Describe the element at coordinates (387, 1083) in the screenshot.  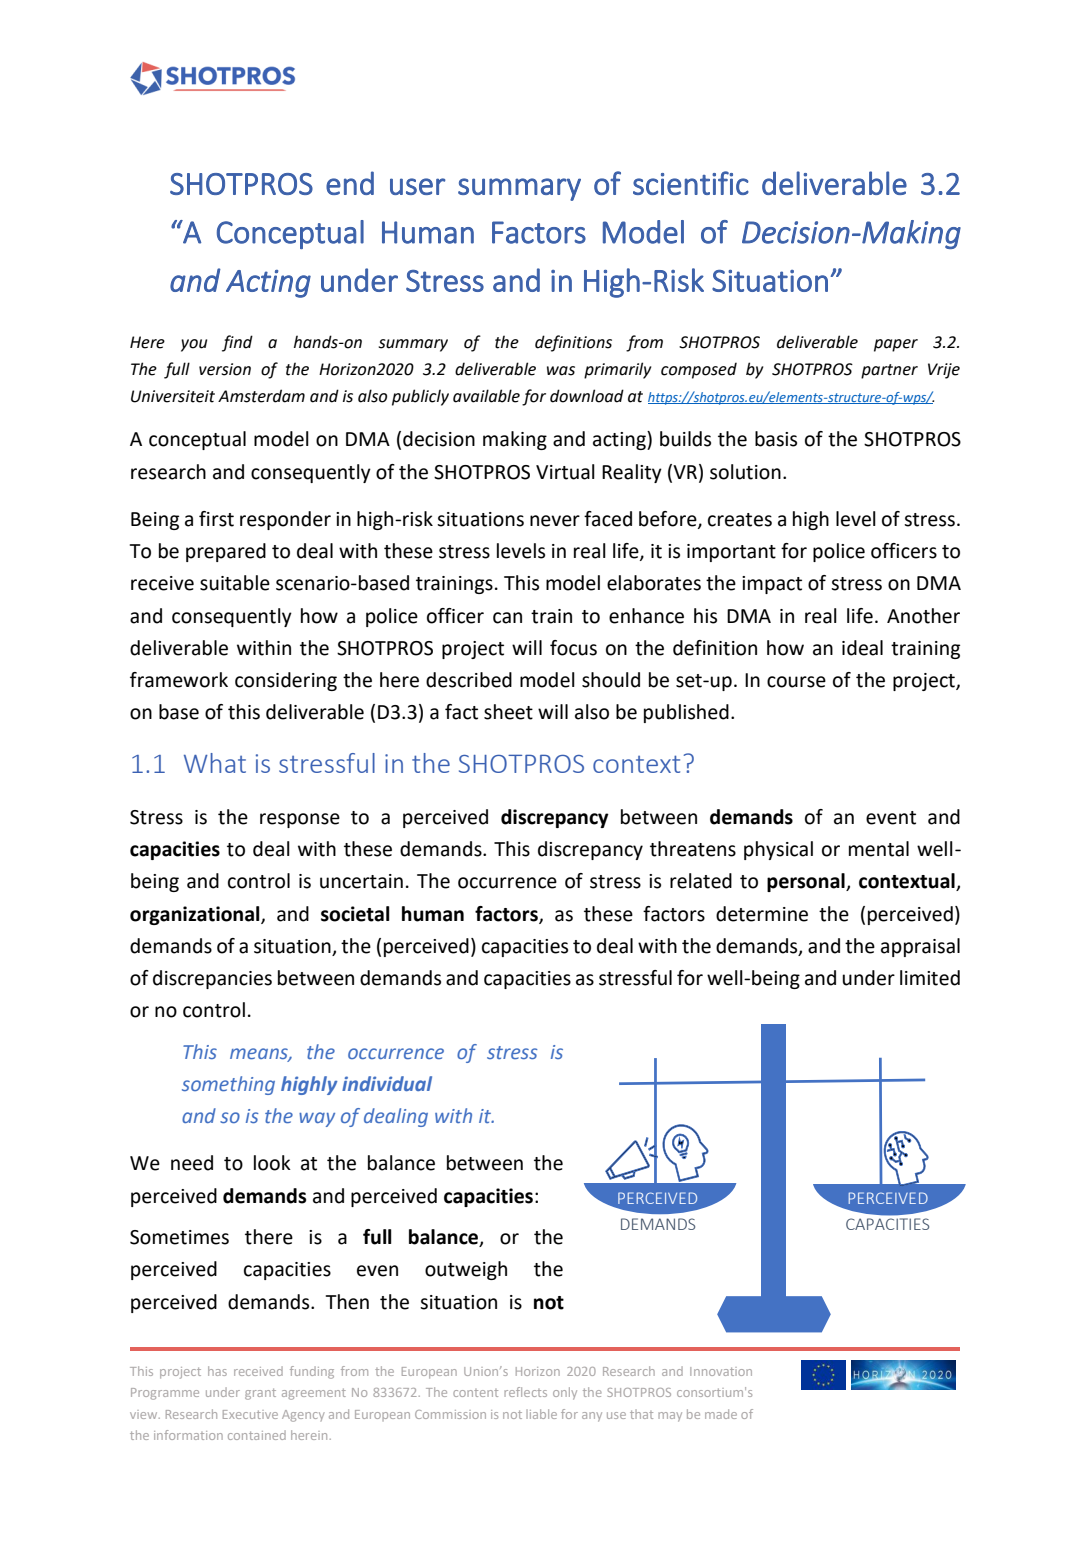
I see `individual` at that location.
